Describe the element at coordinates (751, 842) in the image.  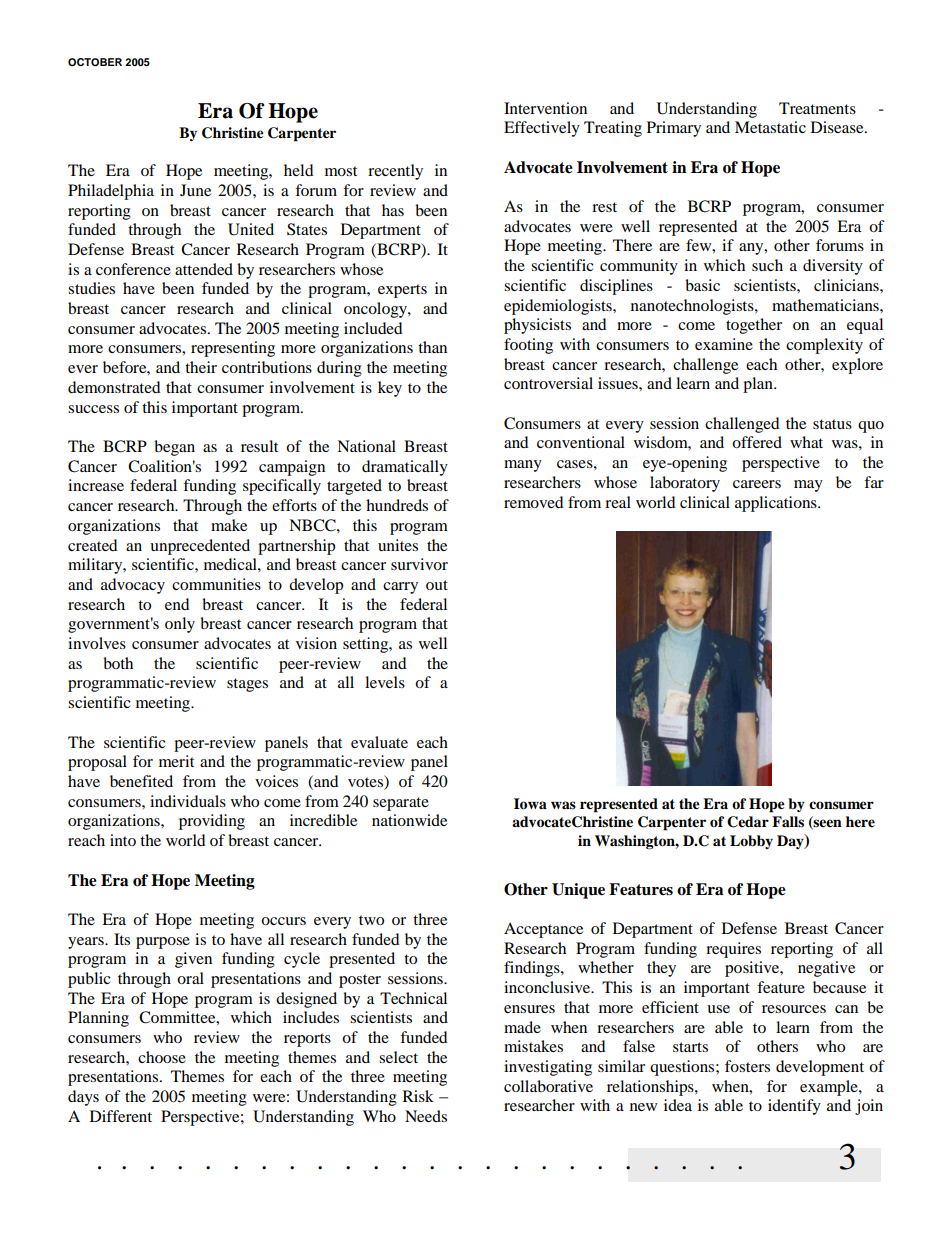
I see `Lobby` at that location.
